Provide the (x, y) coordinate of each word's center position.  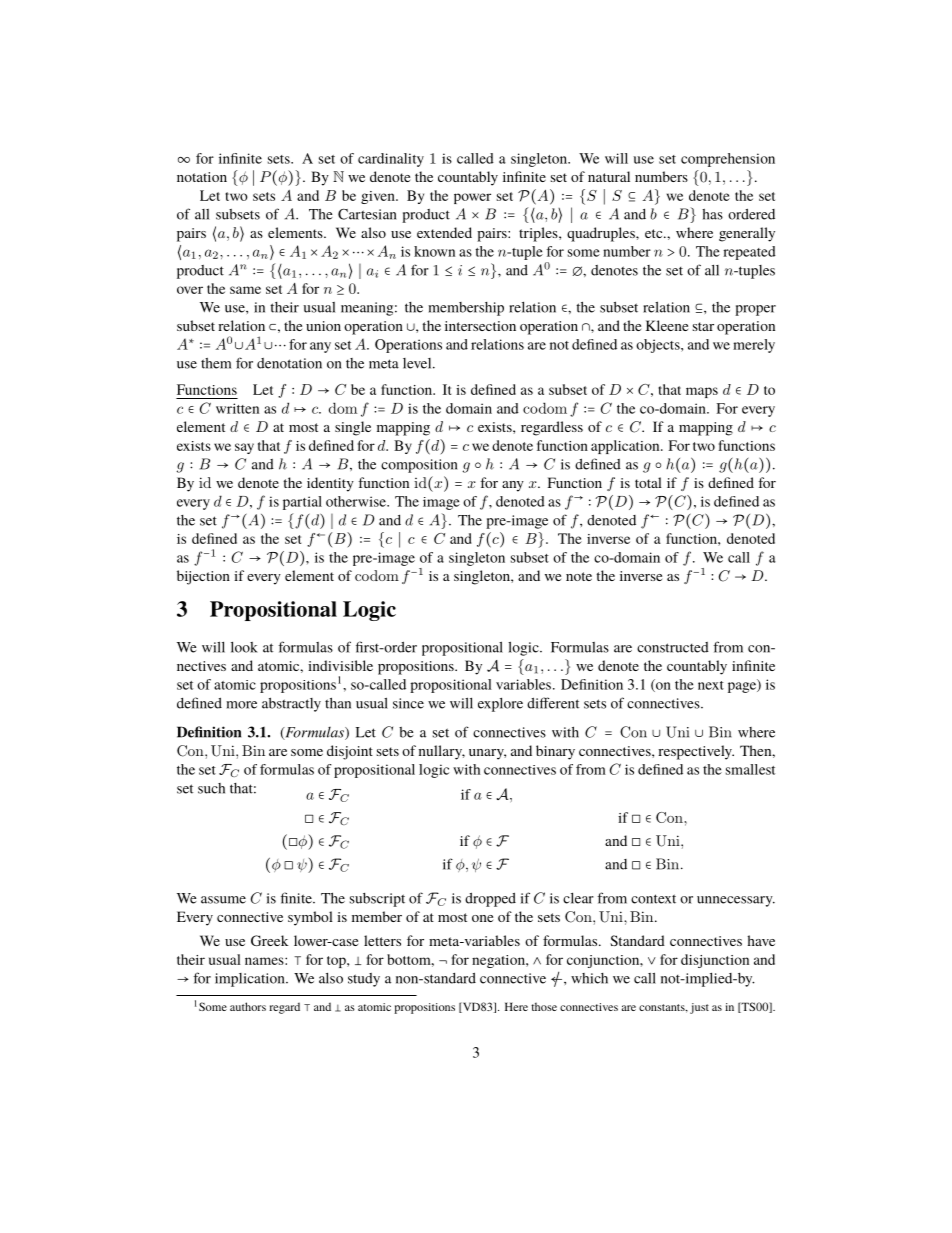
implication (251, 980)
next (711, 685)
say (244, 448)
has (712, 214)
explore (500, 705)
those (544, 1007)
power (472, 198)
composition (419, 466)
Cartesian (367, 214)
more (241, 705)
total (648, 482)
